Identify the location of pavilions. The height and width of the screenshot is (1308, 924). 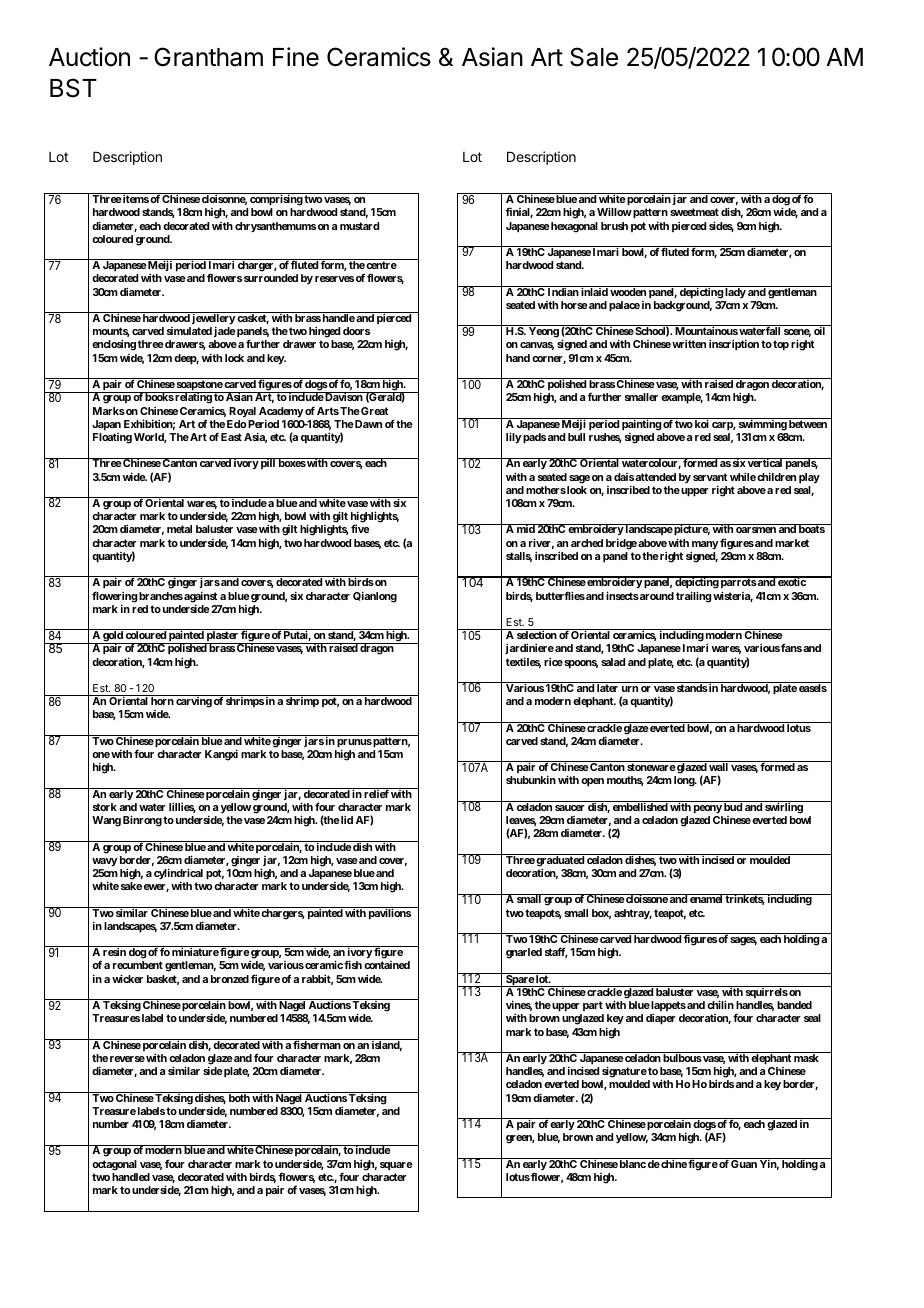
(389, 913).
